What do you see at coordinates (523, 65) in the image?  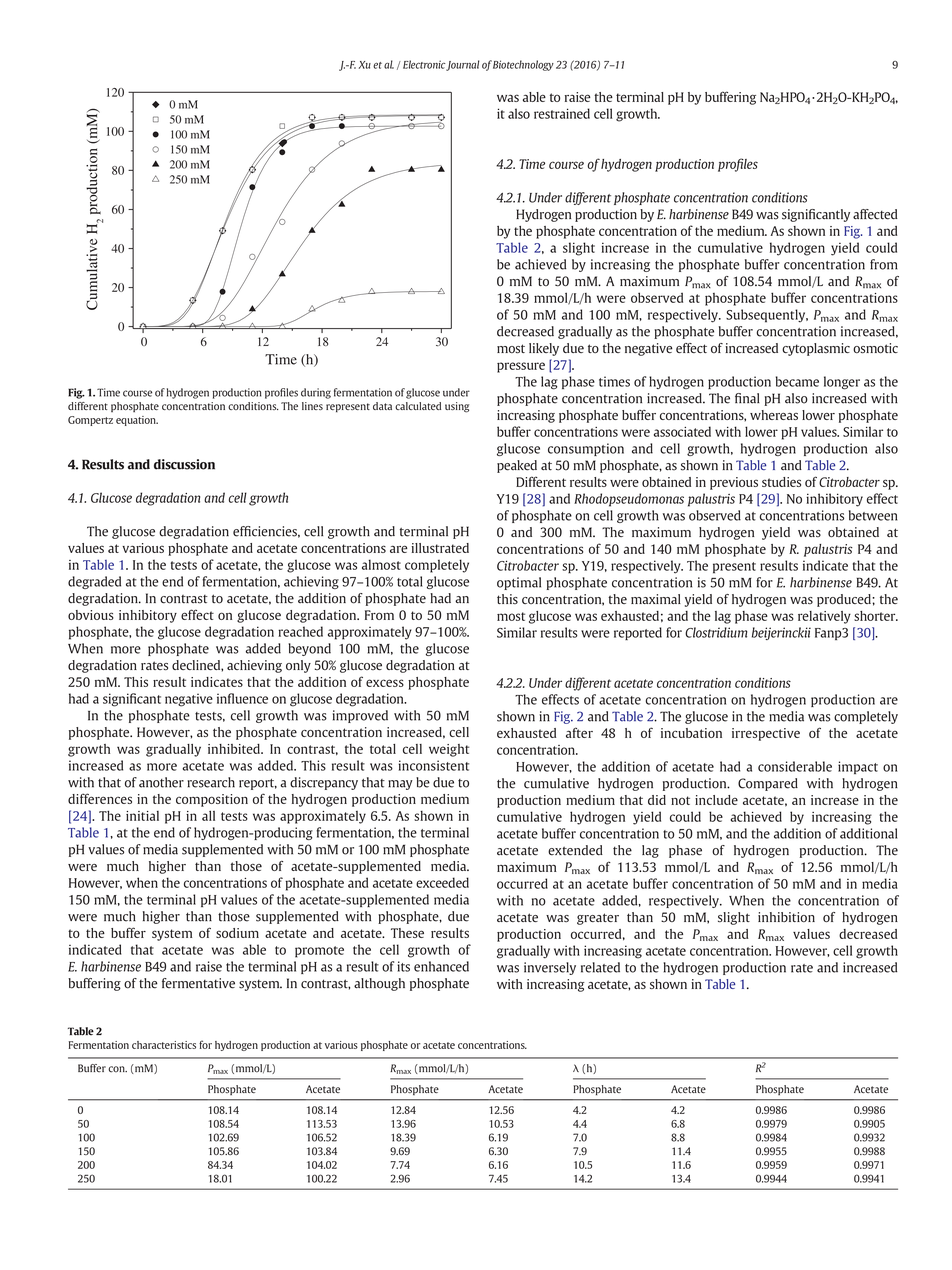 I see `Biotechnology` at bounding box center [523, 65].
